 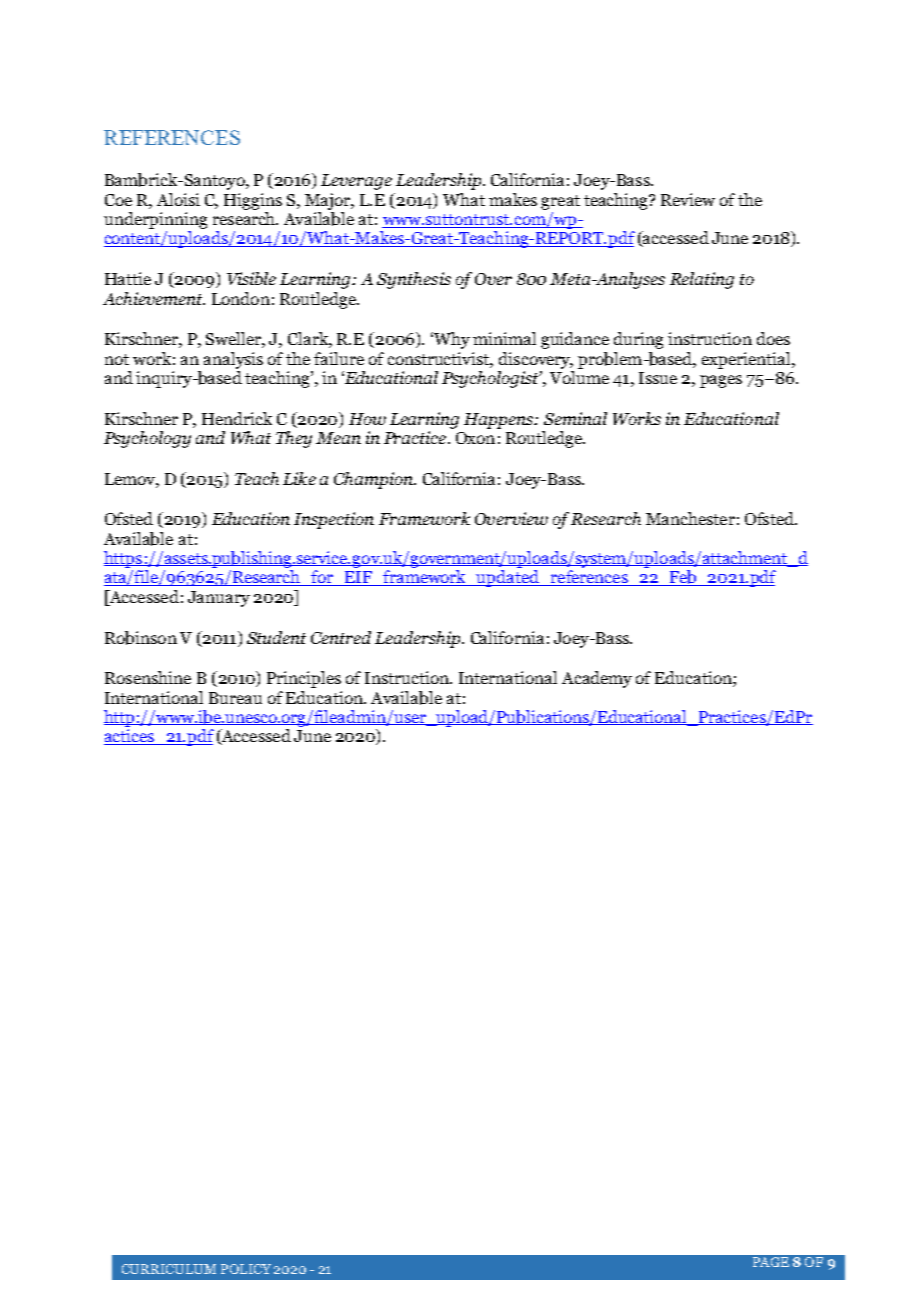 I want to click on POLICY, so click(x=246, y=1269).
